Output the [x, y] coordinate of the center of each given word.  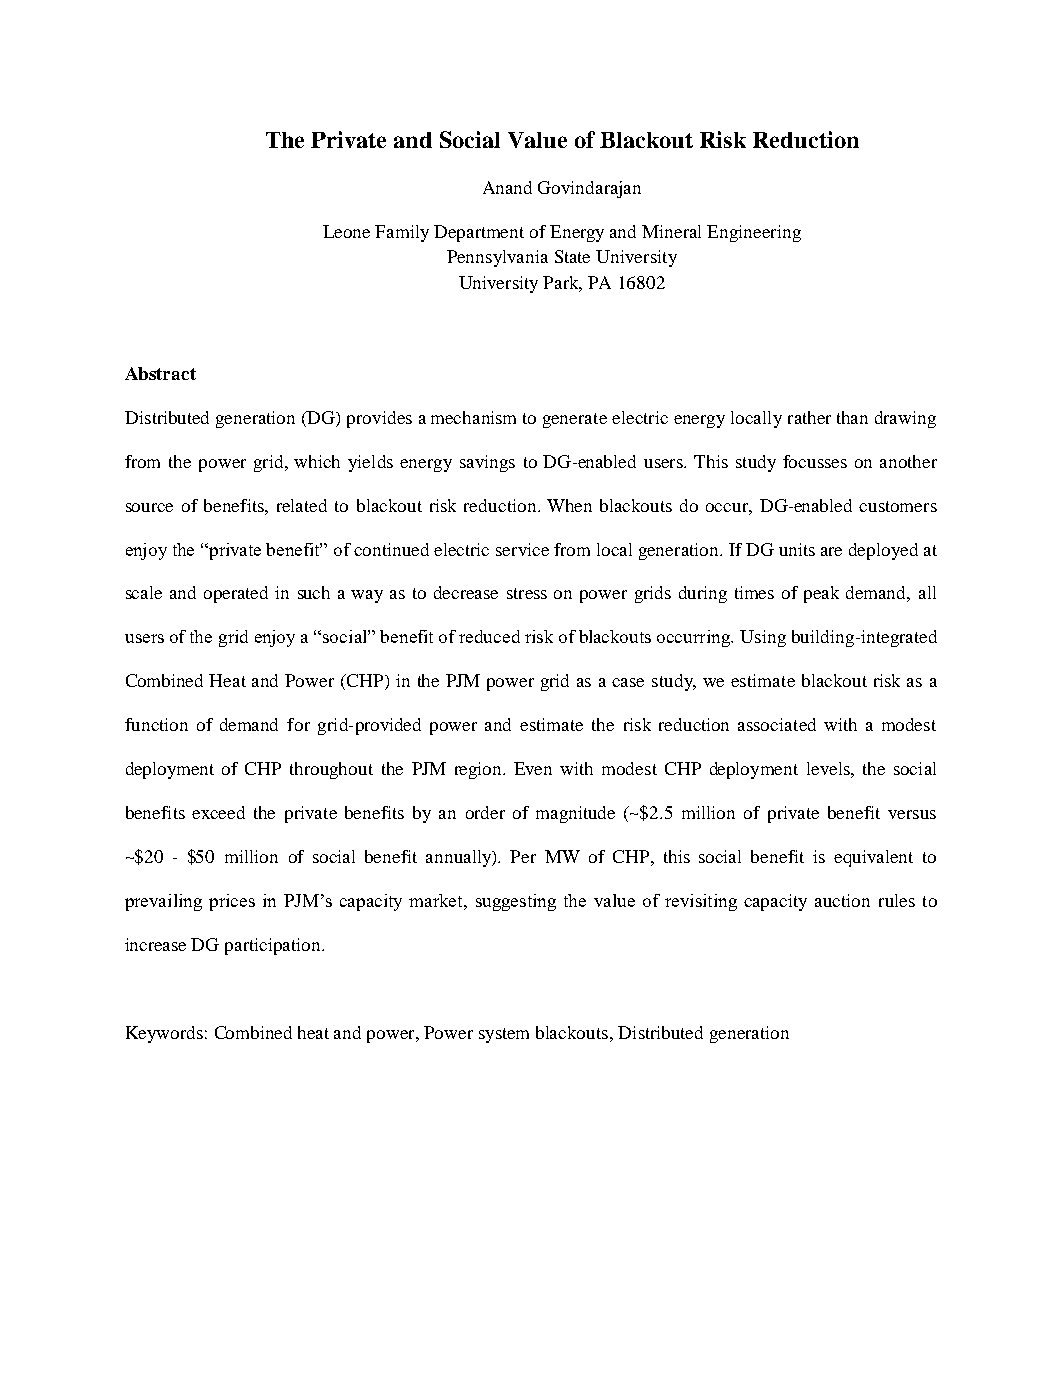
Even [533, 768]
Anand [507, 187]
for [298, 724]
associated [777, 724]
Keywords [164, 1034]
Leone [346, 231]
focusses [815, 461]
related [302, 505]
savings [487, 463]
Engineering [754, 233]
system [504, 1035]
